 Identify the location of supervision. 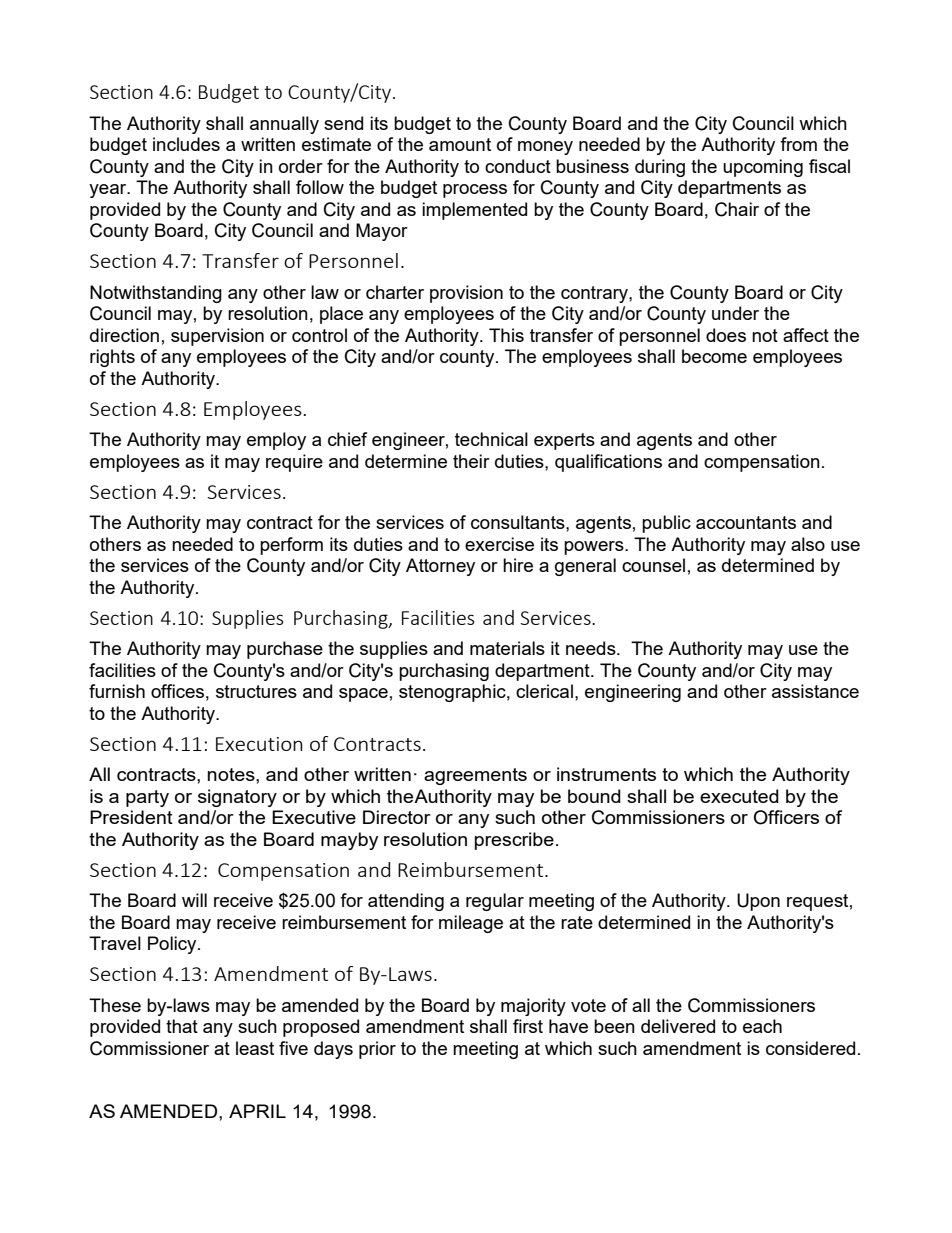
(217, 337).
